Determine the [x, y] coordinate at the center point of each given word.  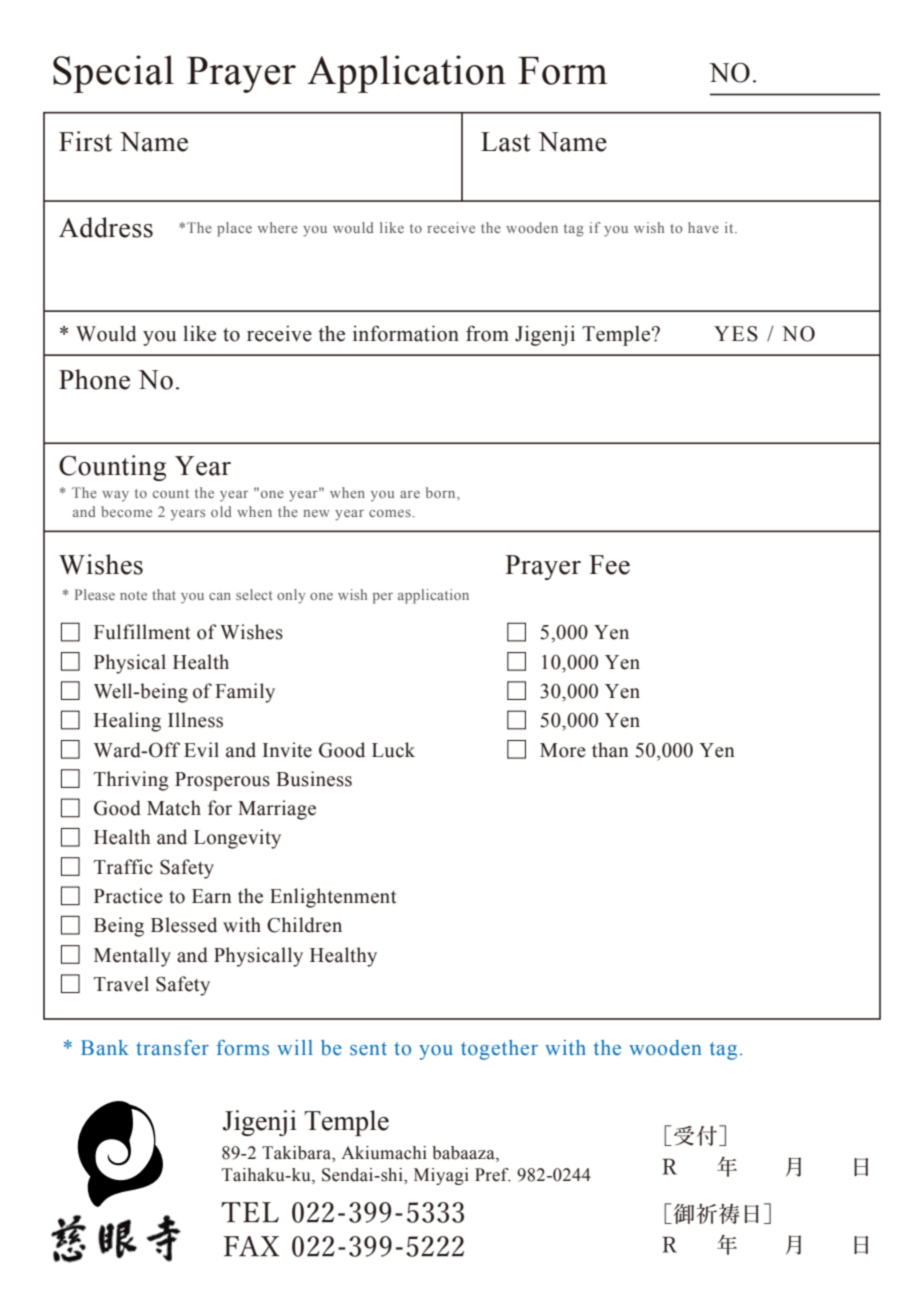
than [610, 750]
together [499, 1050]
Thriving [131, 781]
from [487, 333]
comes [390, 513]
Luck [393, 750]
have [703, 227]
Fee [609, 565]
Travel [121, 984]
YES [736, 334]
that [164, 594]
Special [113, 74]
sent [368, 1049]
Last [506, 142]
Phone [94, 379]
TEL [250, 1212]
